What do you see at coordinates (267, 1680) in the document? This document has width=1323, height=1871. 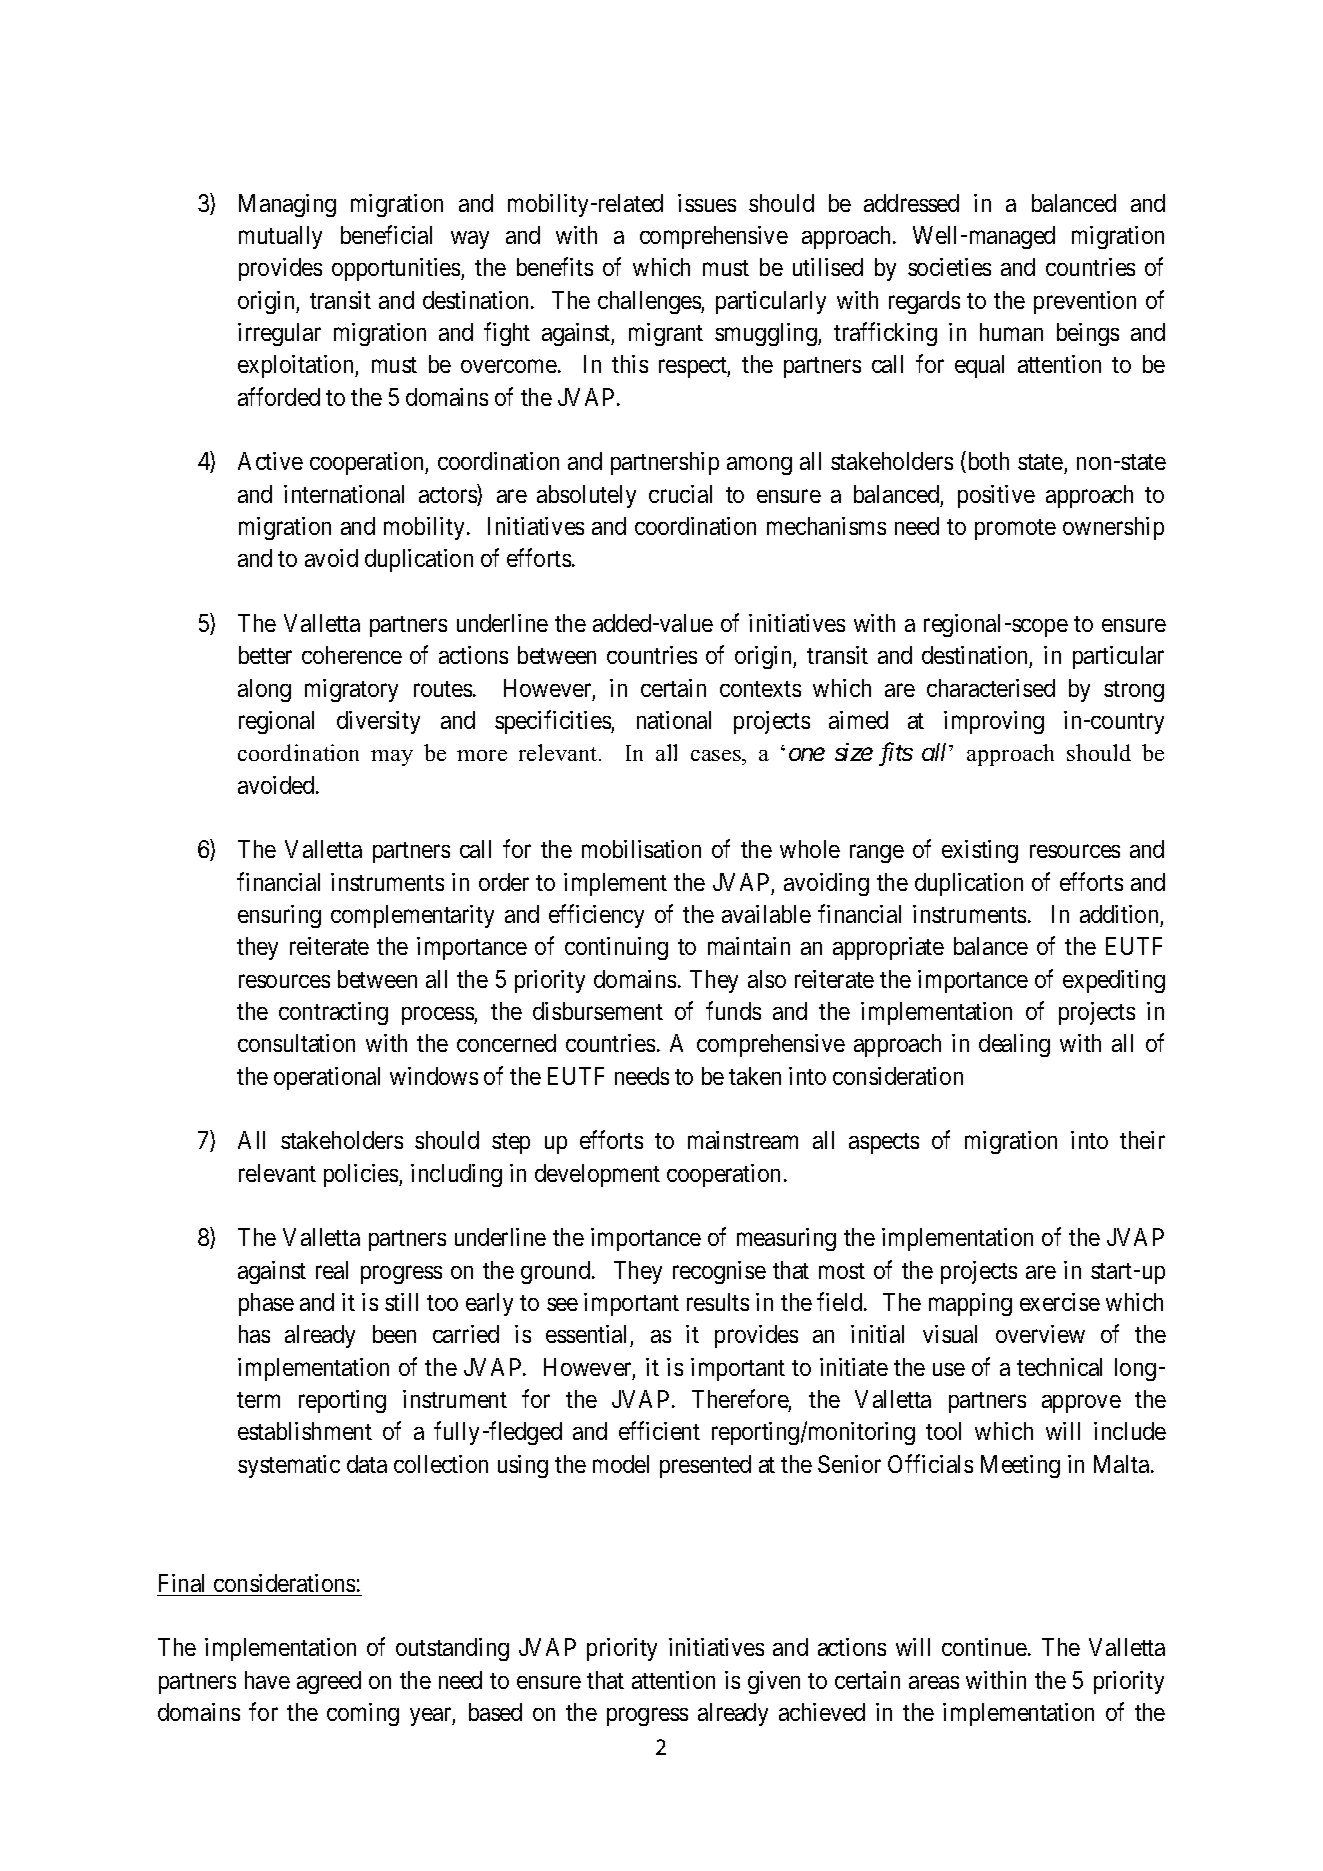 I see `have` at bounding box center [267, 1680].
